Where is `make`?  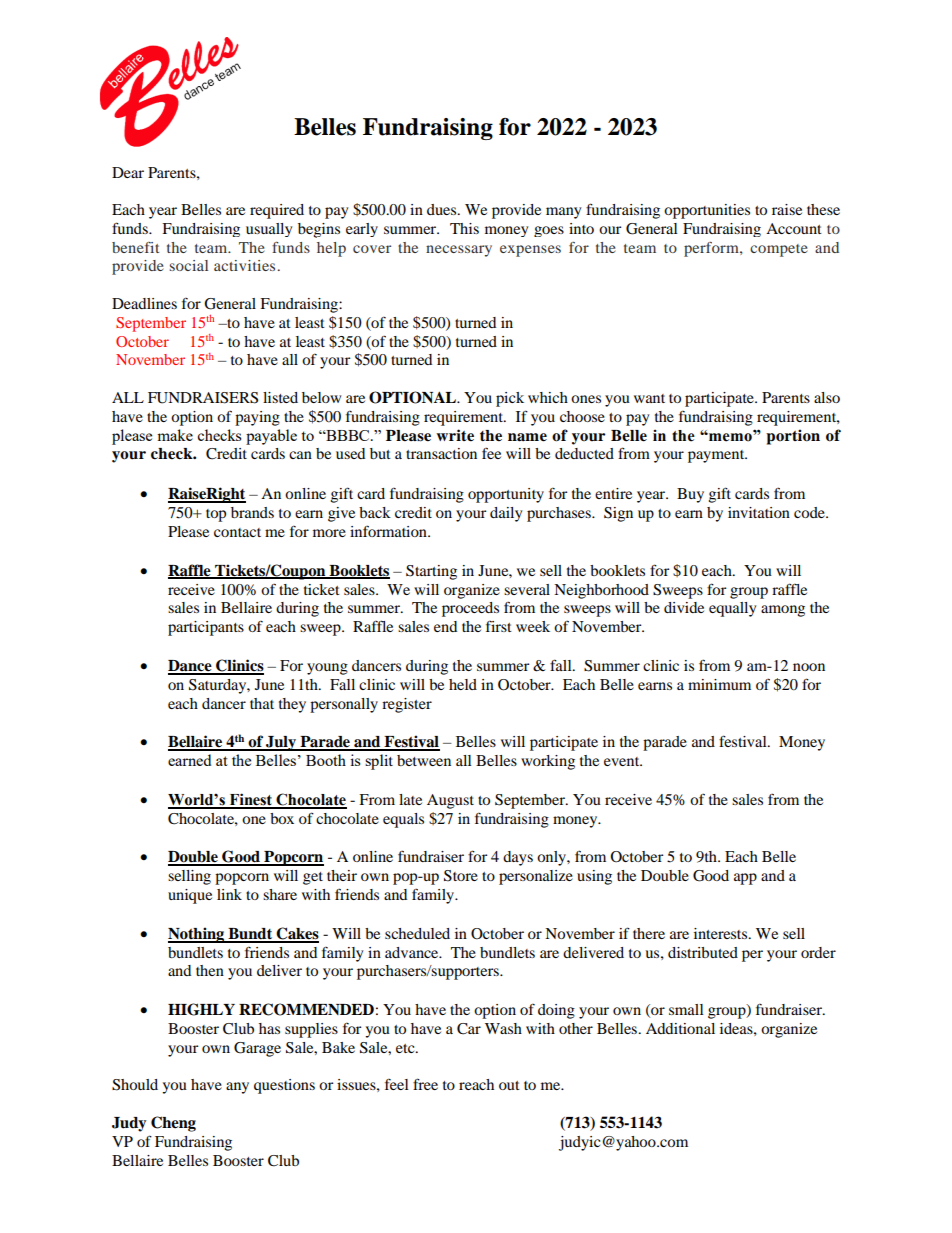
make is located at coordinates (175, 435).
